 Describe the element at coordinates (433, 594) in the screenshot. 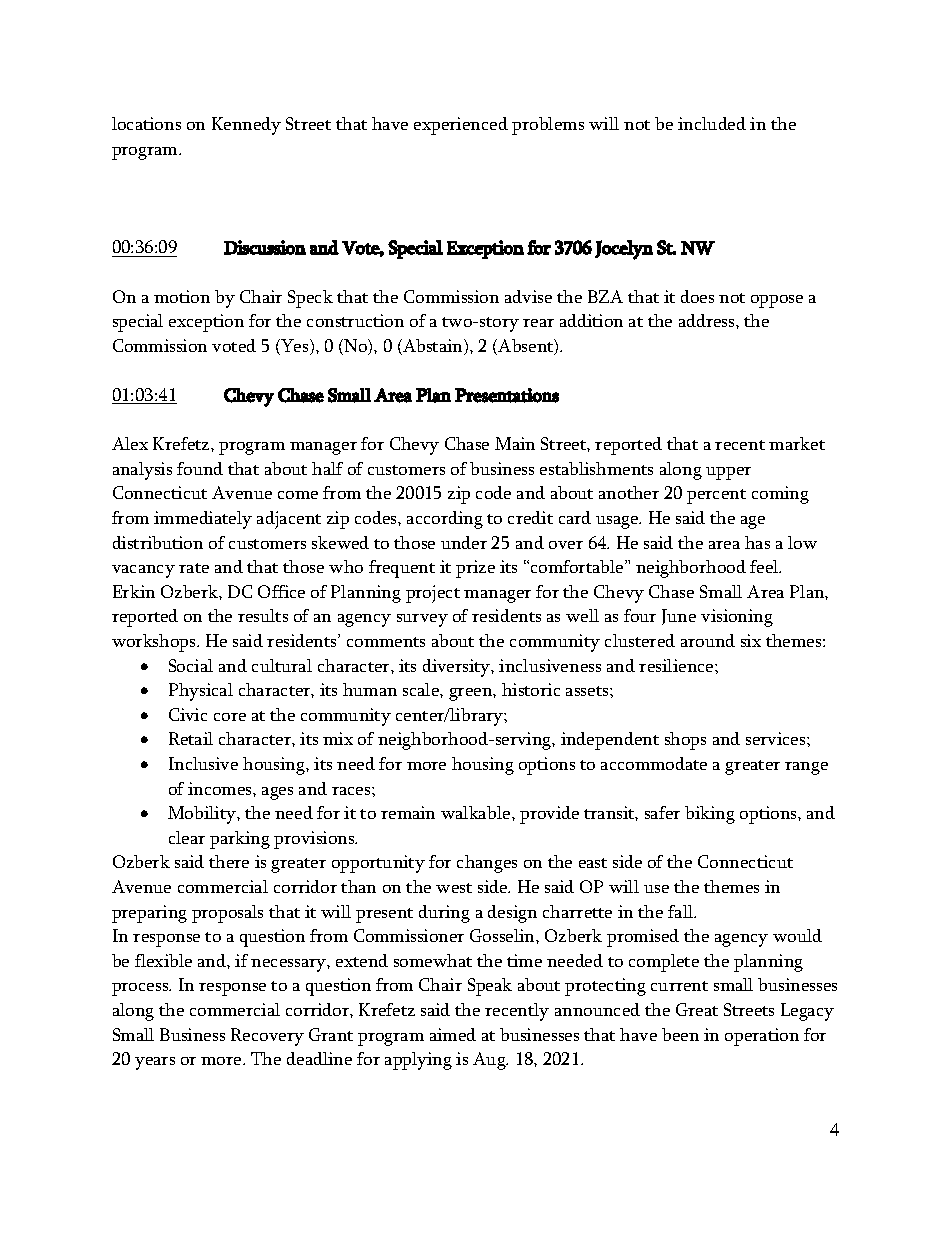

I see `project` at that location.
